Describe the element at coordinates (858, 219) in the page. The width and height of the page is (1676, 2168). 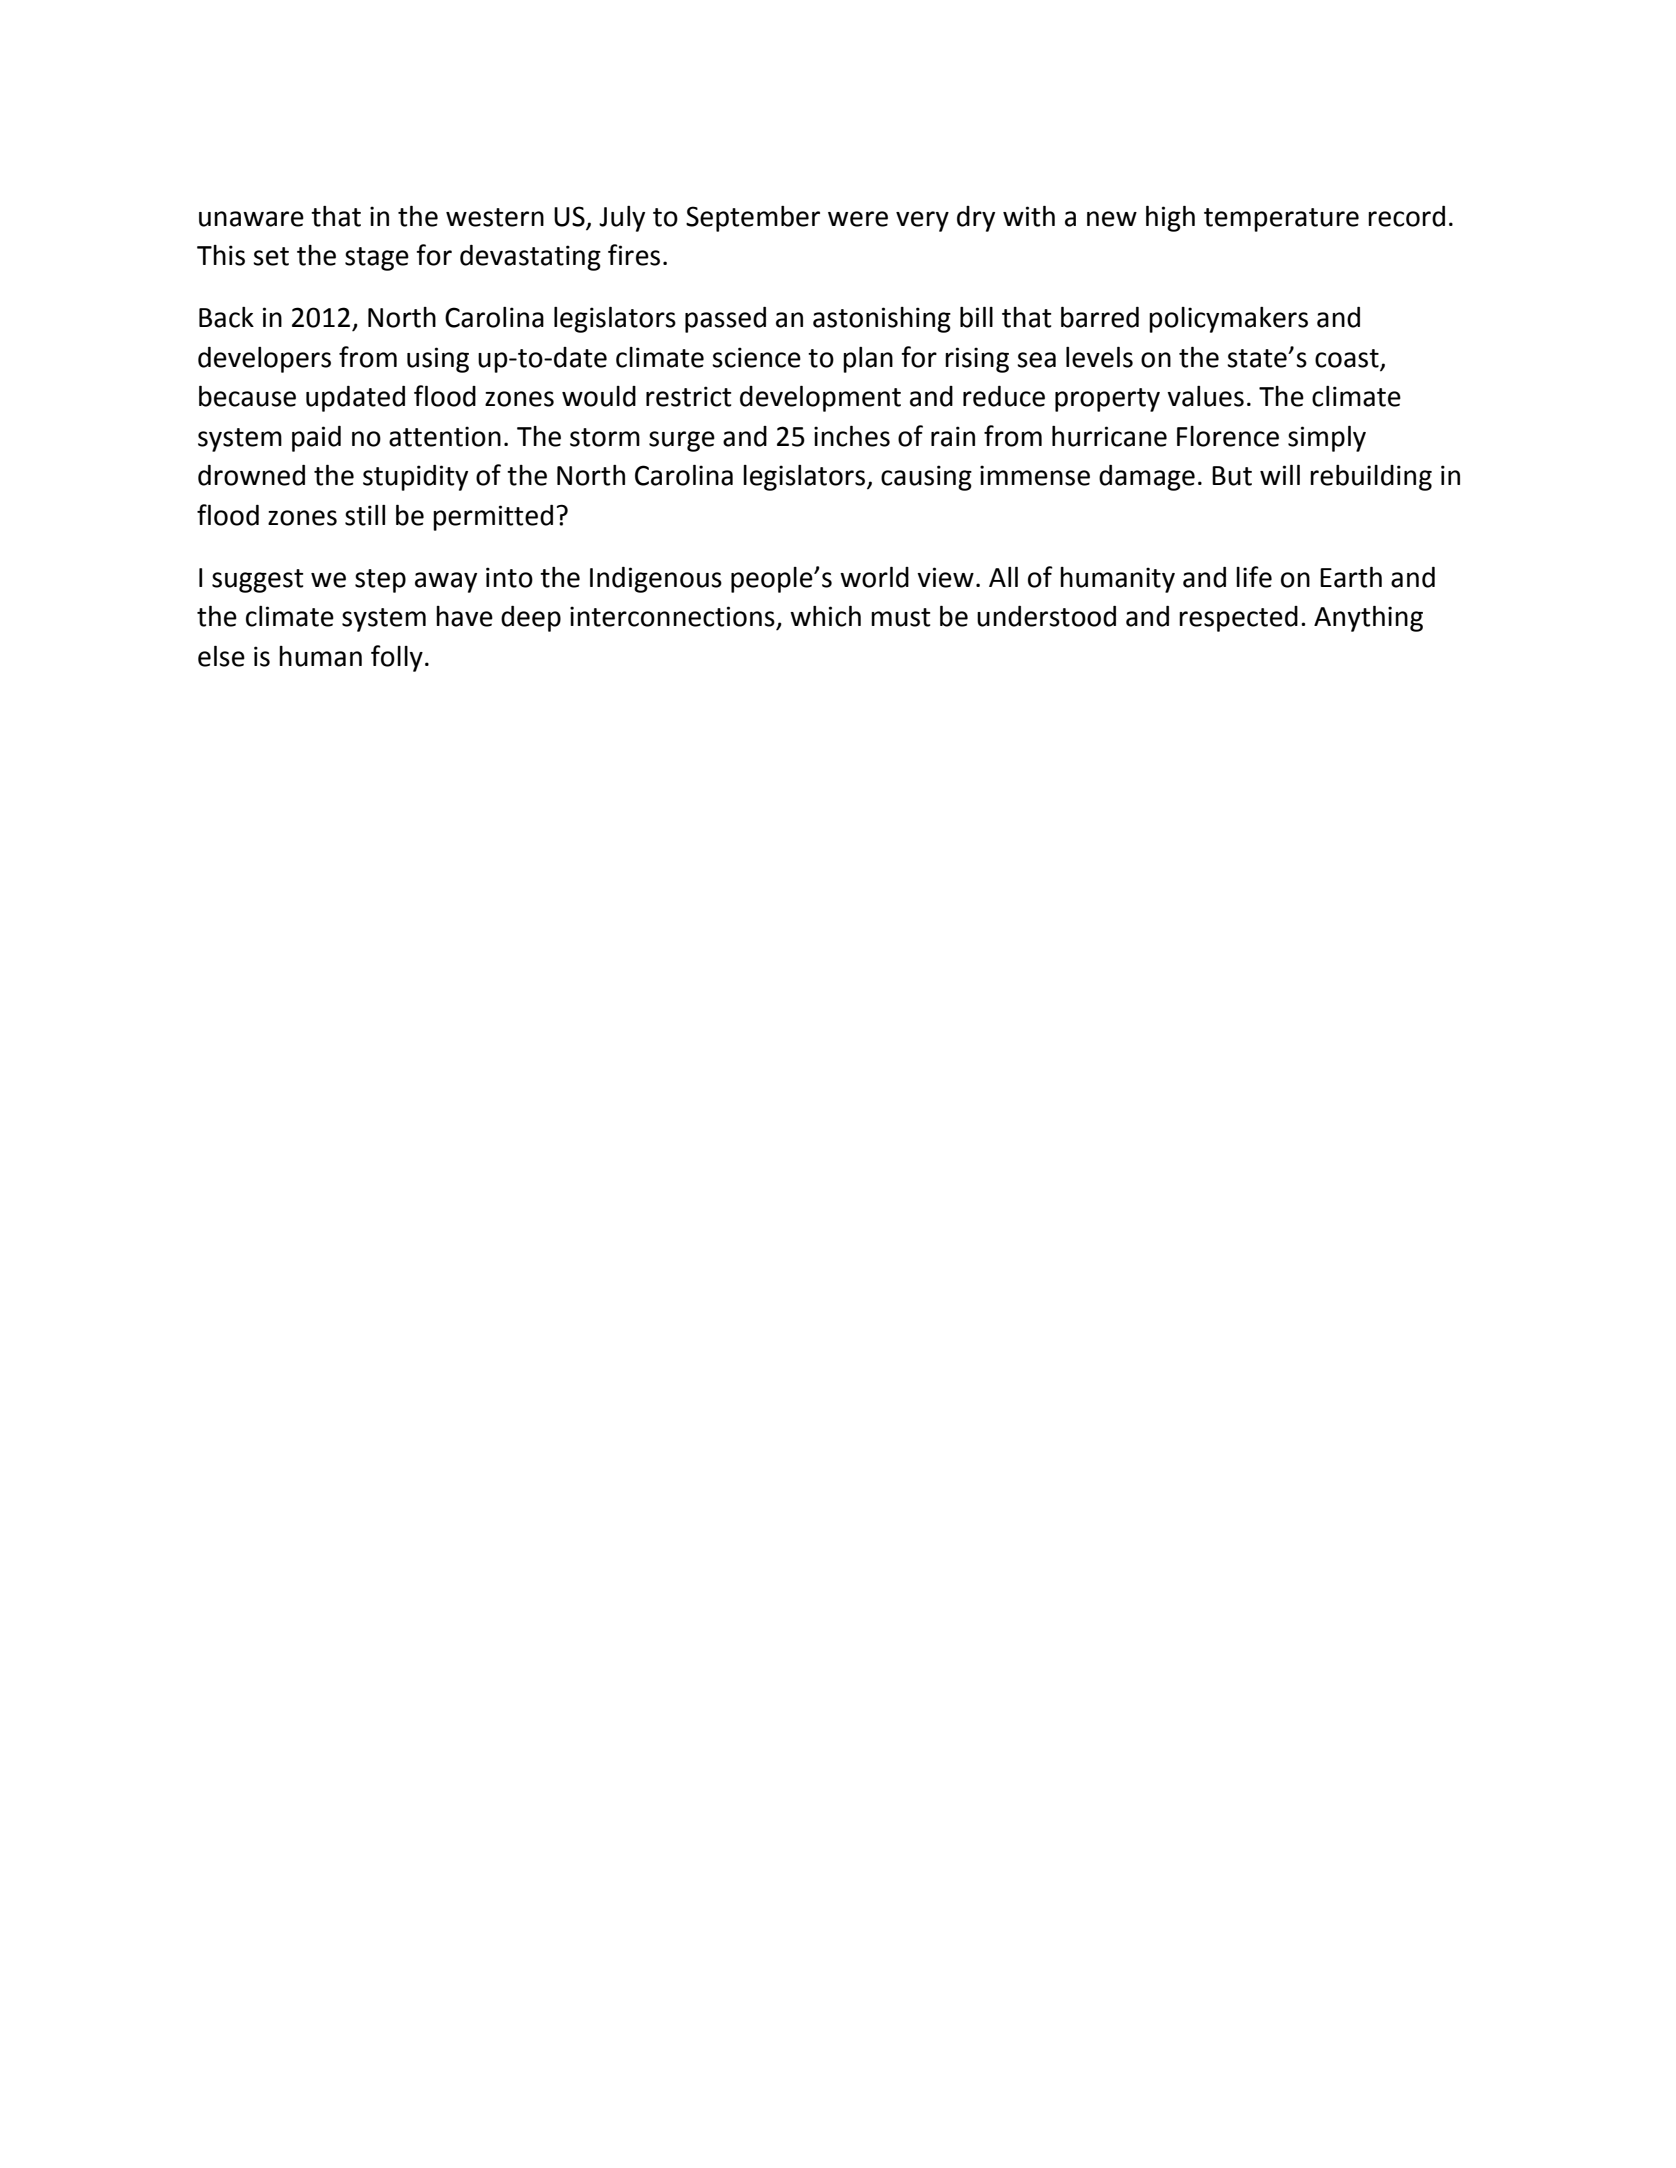
I see `were` at that location.
